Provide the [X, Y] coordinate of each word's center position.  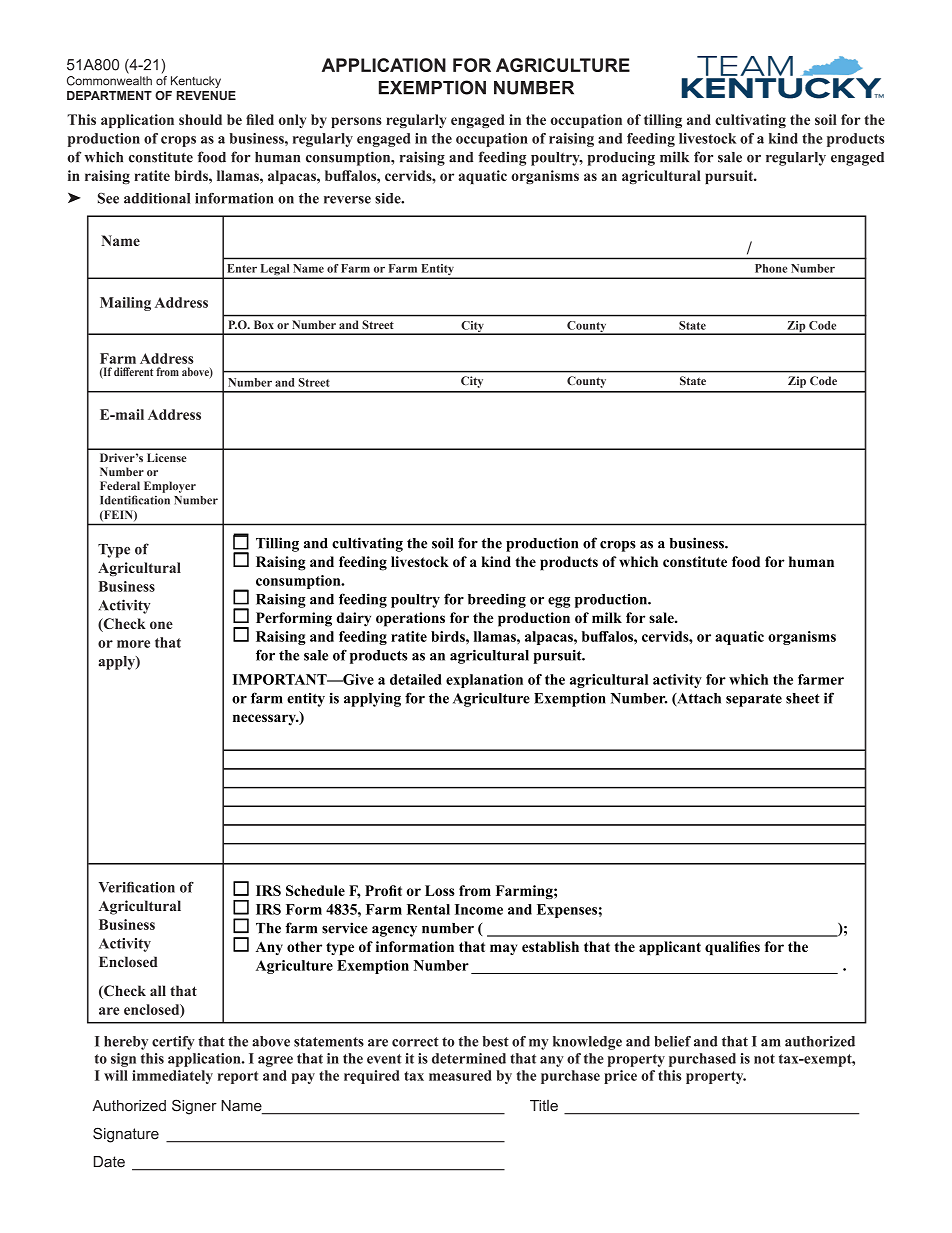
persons [356, 122]
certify [173, 1043]
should [200, 119]
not [764, 1059]
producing [621, 158]
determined [469, 1058]
